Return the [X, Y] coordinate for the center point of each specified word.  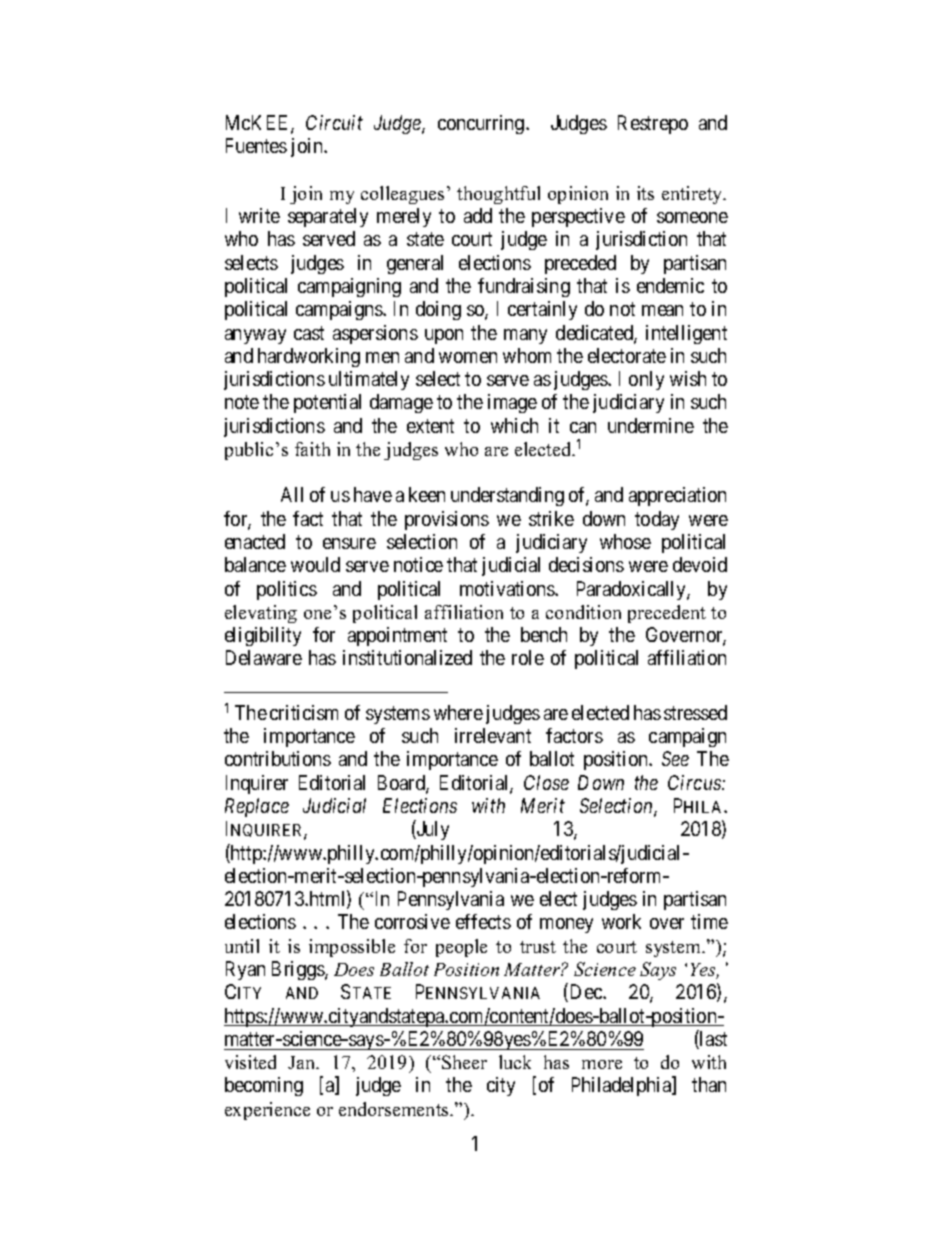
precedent [667, 614]
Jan [303, 1062]
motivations [508, 588]
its [645, 193]
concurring [482, 124]
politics [287, 590]
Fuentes [256, 145]
